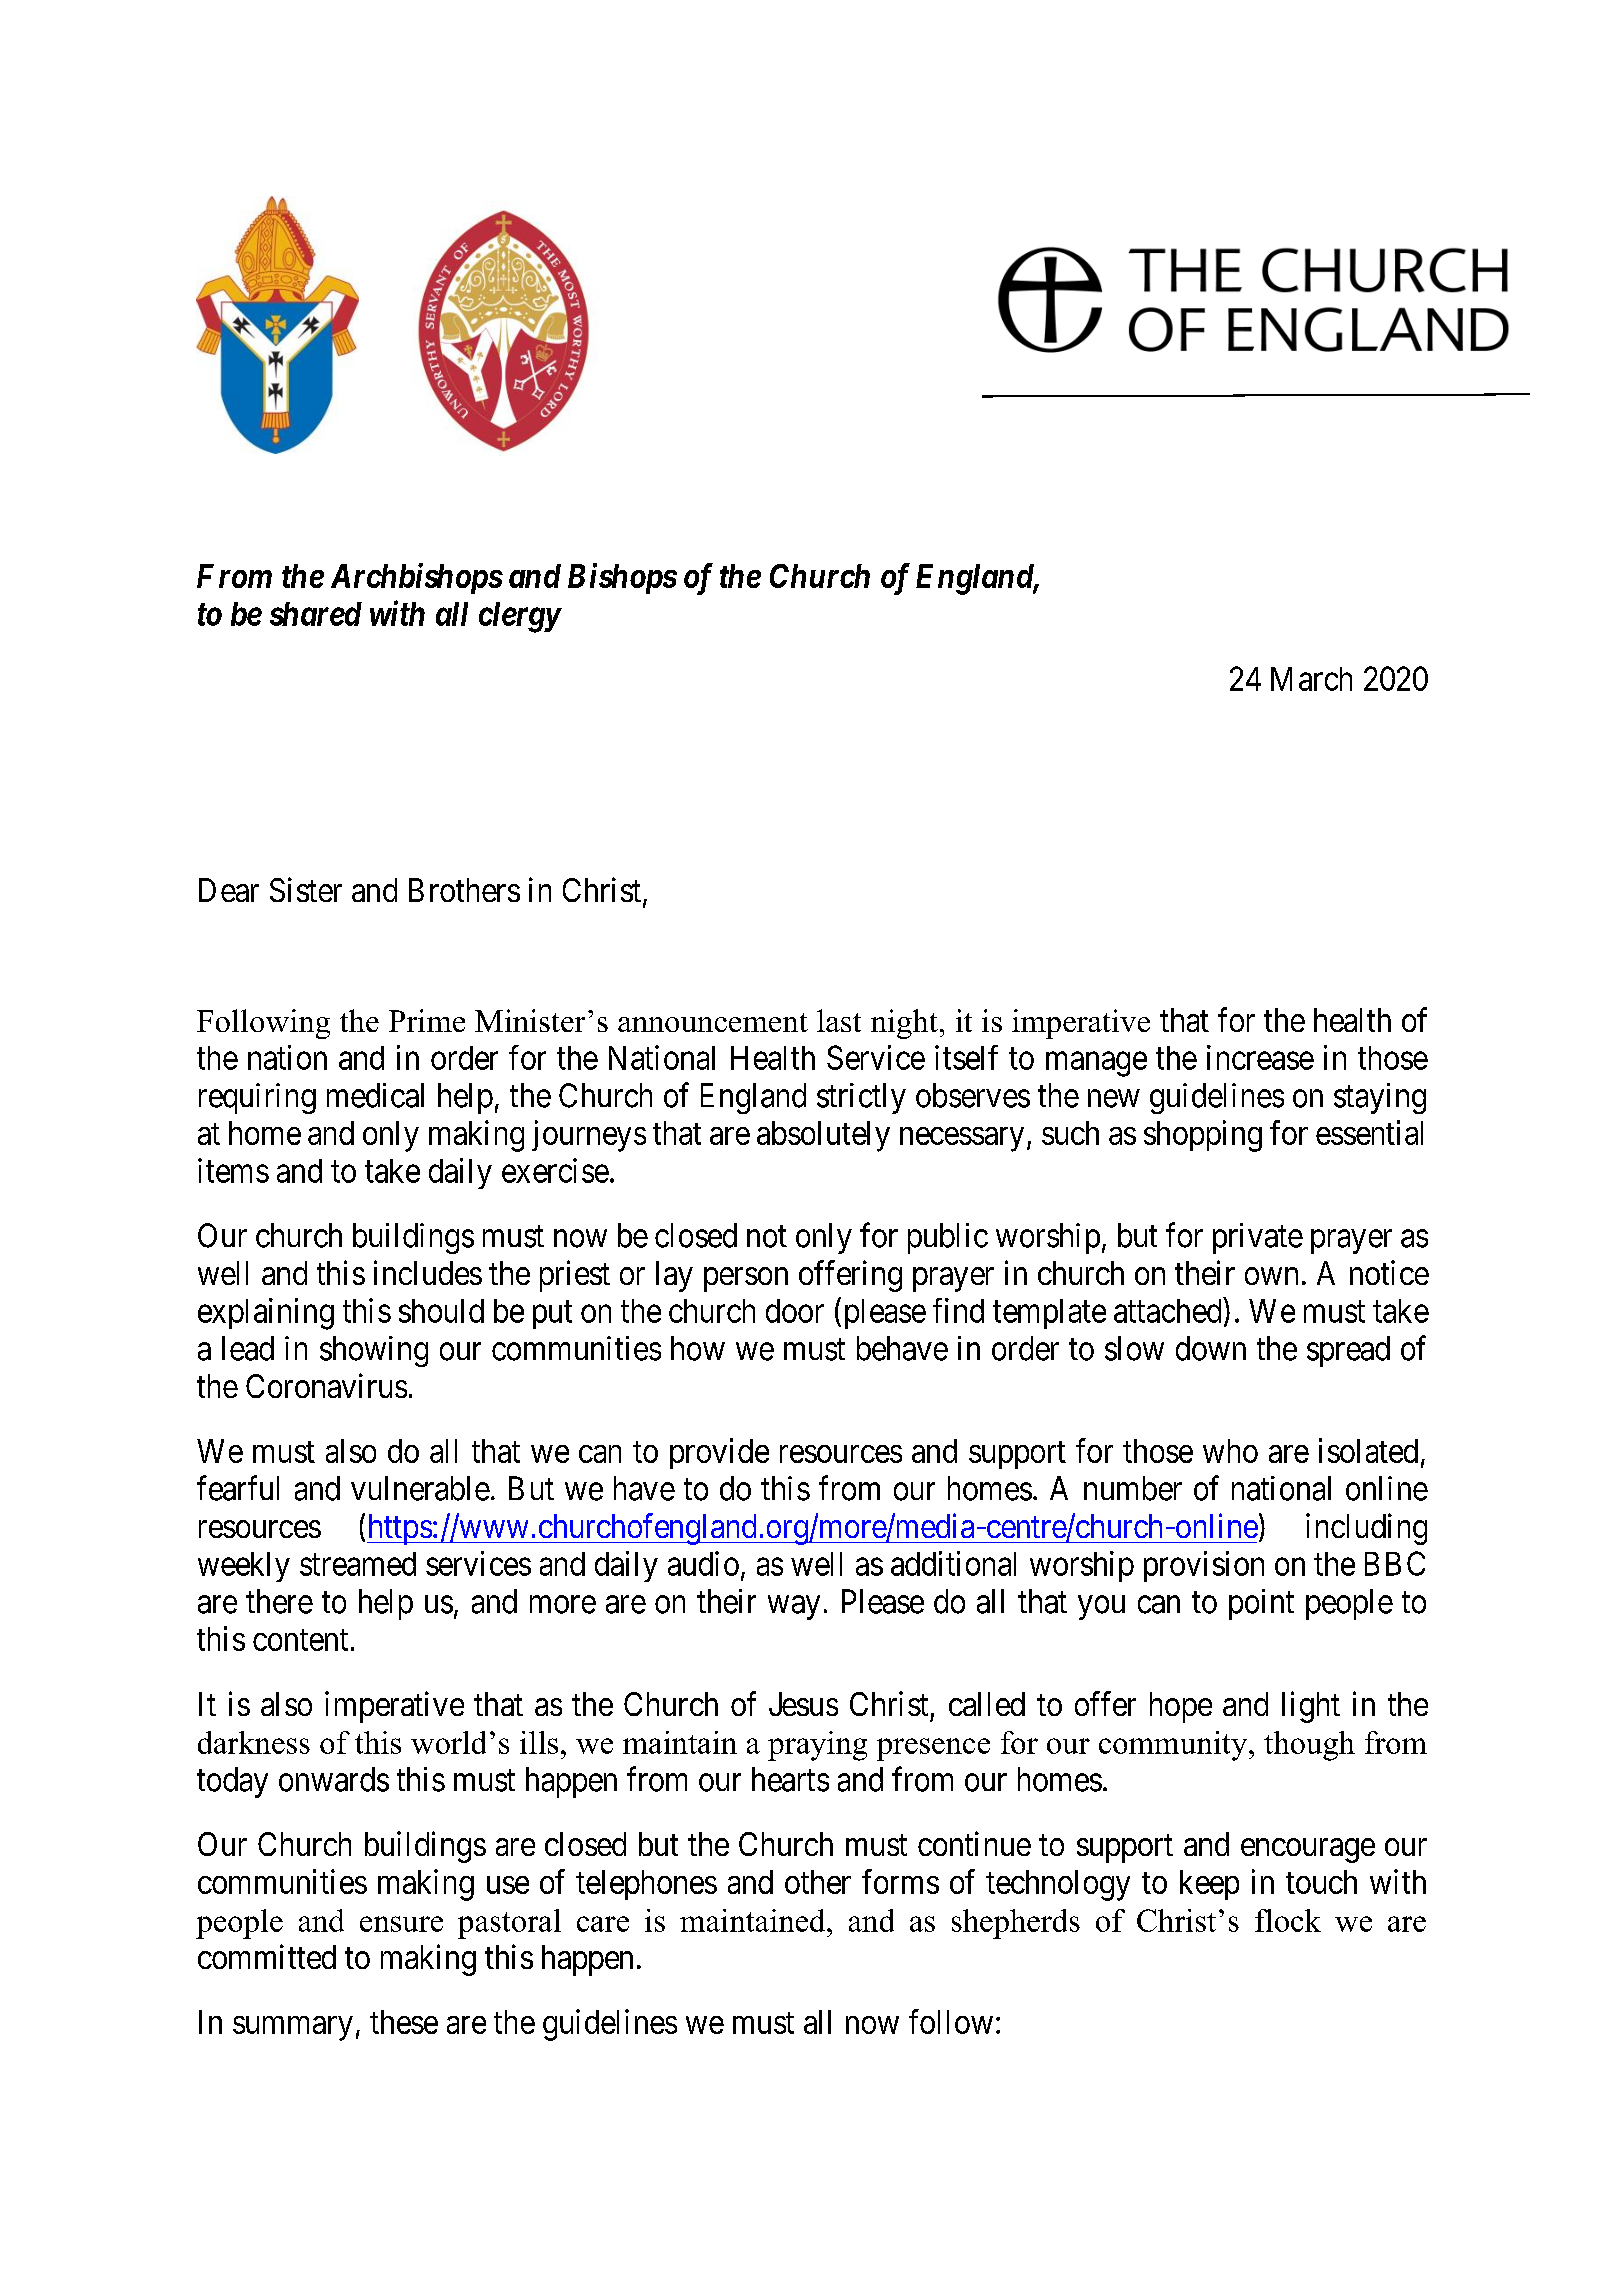 The width and height of the document is (1624, 2296). What do you see at coordinates (1288, 1920) in the document?
I see `flock` at bounding box center [1288, 1920].
